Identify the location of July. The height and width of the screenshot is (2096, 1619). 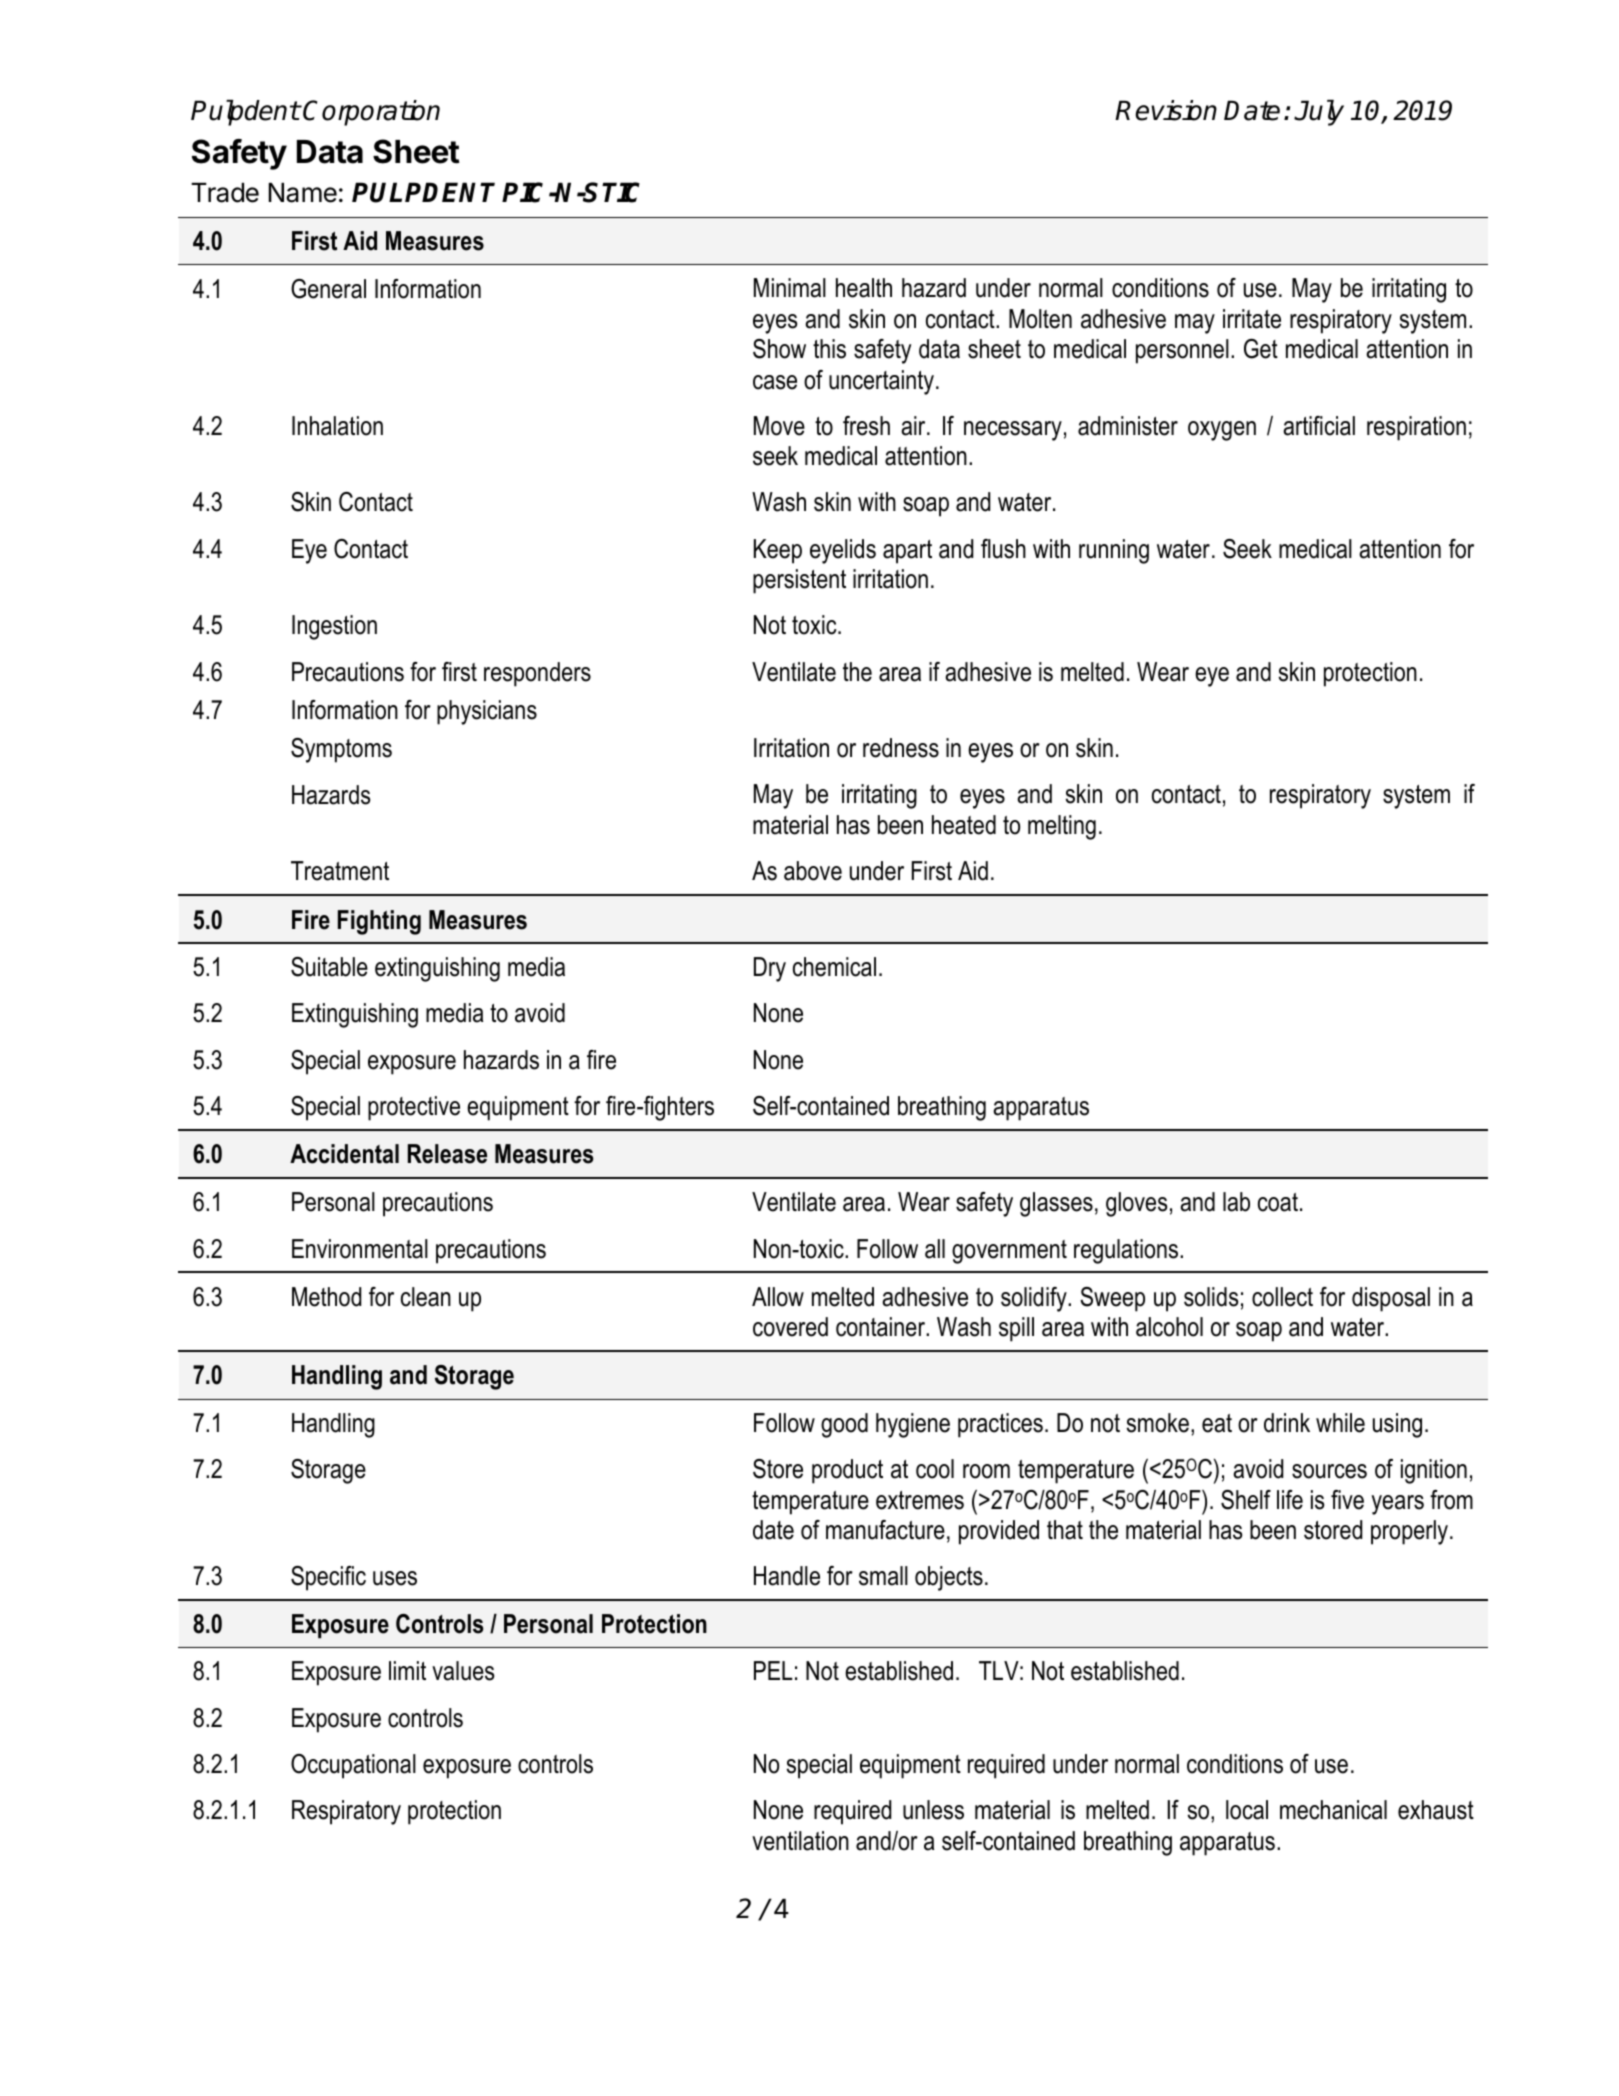
(1319, 113).
